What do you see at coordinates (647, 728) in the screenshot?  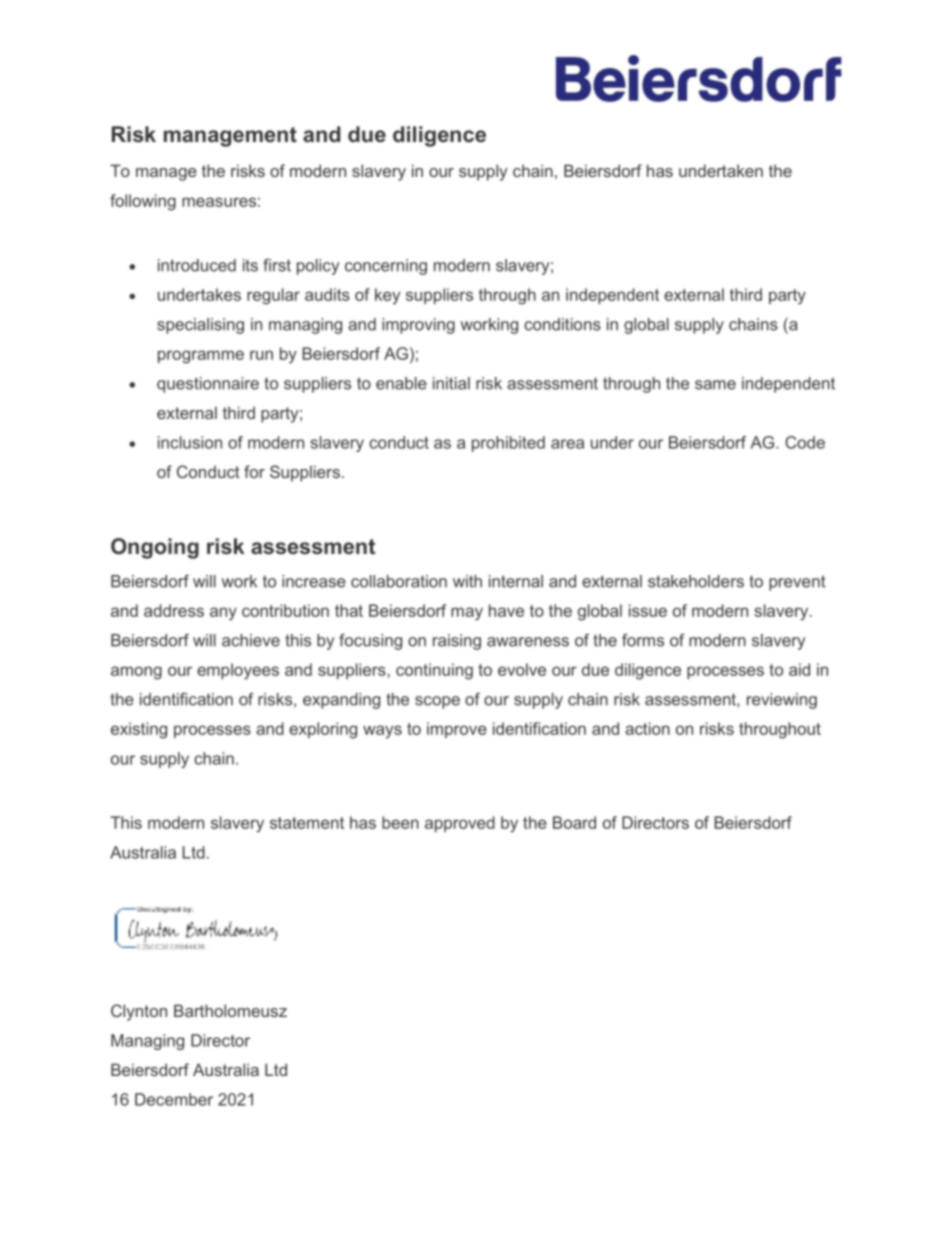 I see `action` at bounding box center [647, 728].
